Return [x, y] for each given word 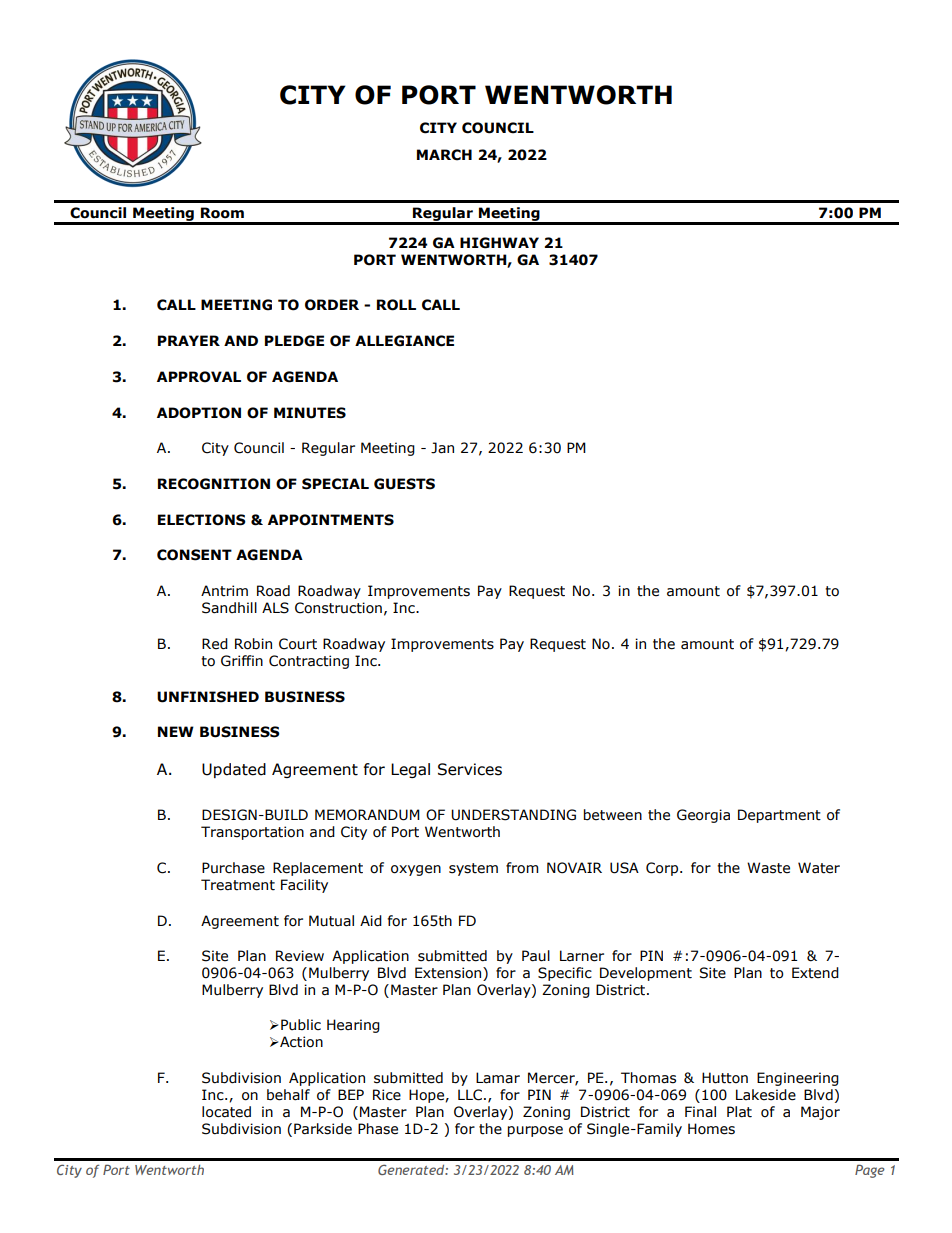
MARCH [444, 155]
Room [222, 213]
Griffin [242, 661]
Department [779, 816]
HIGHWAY [499, 243]
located [226, 1112]
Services [470, 769]
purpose [535, 1131]
